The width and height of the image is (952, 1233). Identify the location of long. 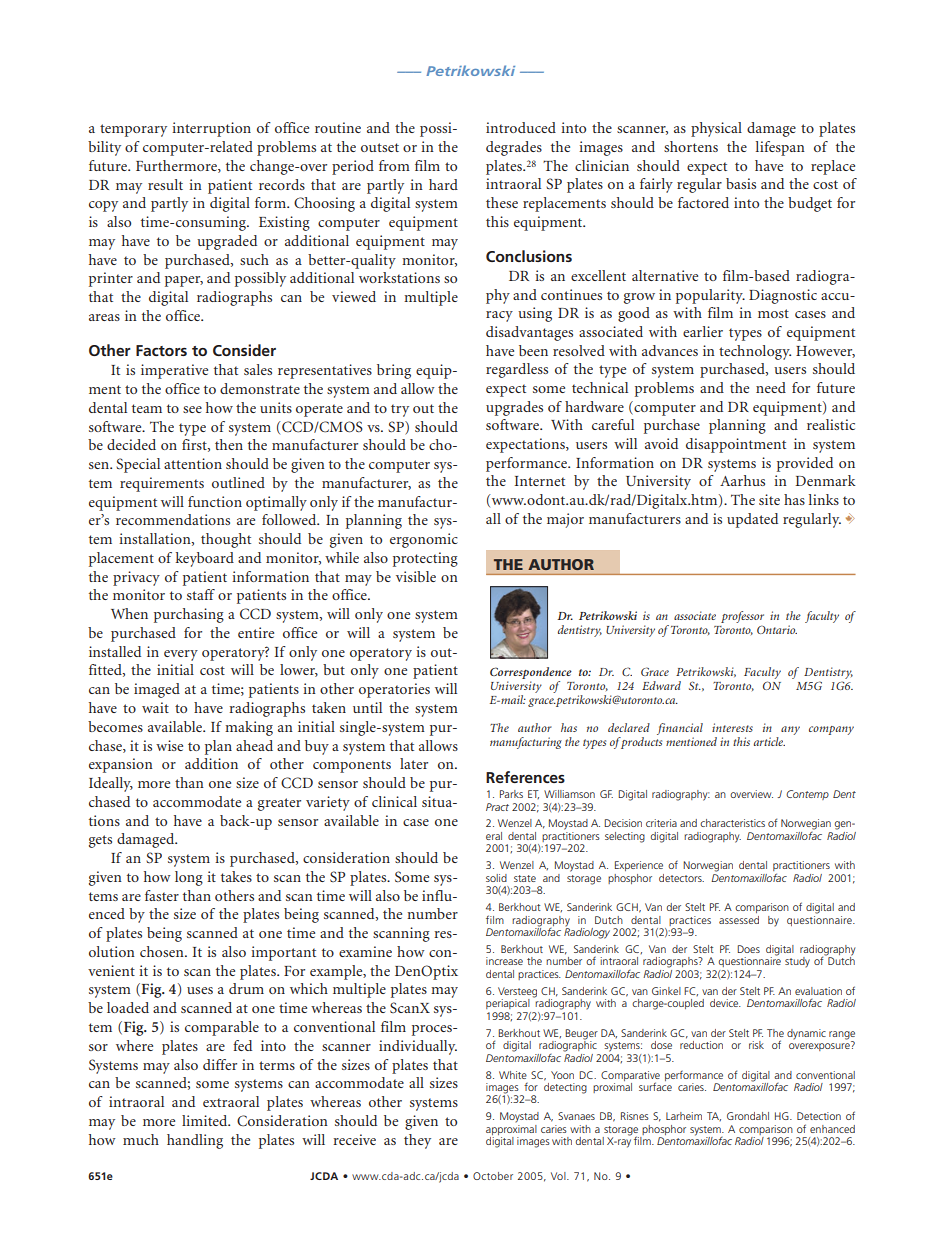
(189, 878).
